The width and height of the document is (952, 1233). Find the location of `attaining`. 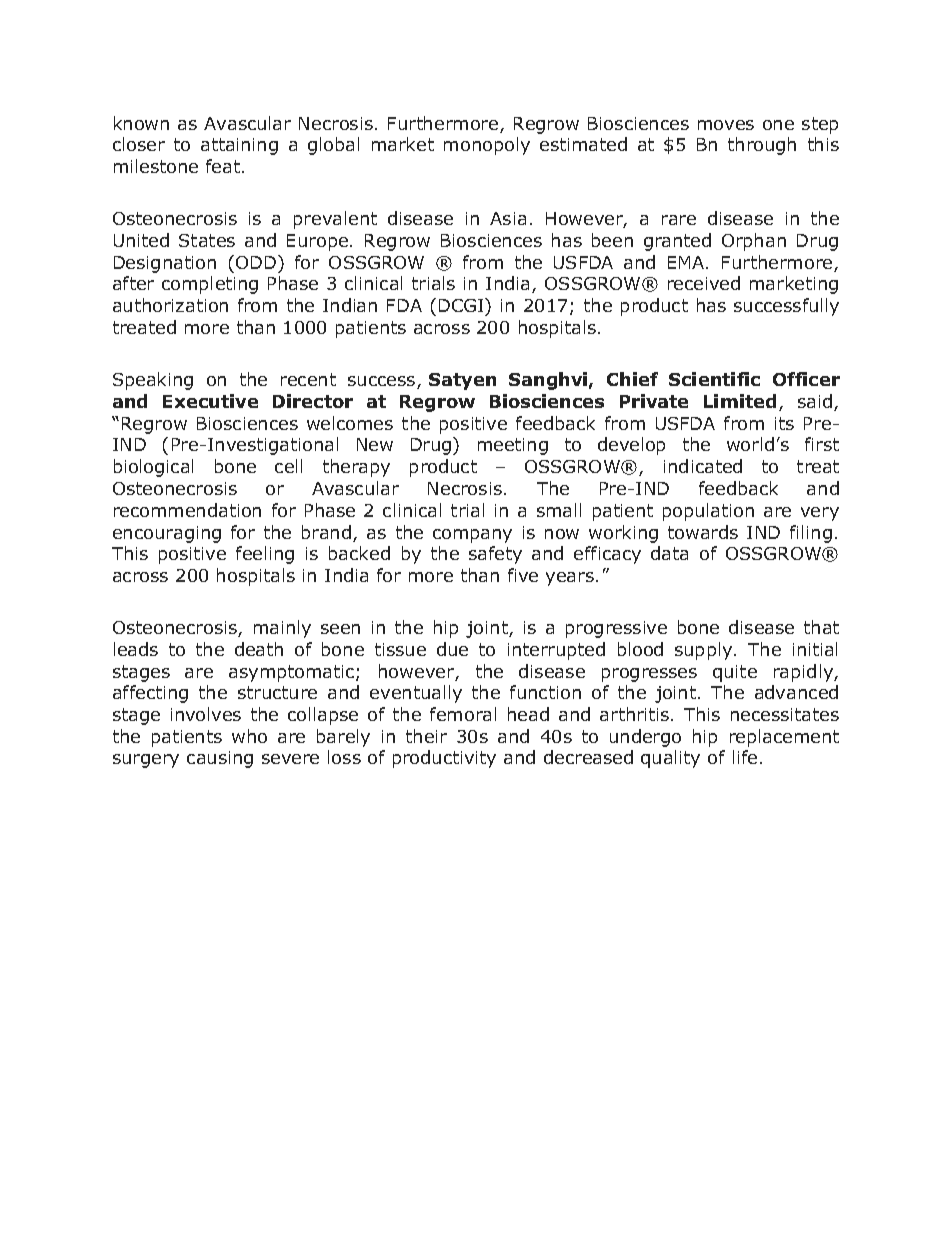

attaining is located at coordinates (239, 146).
